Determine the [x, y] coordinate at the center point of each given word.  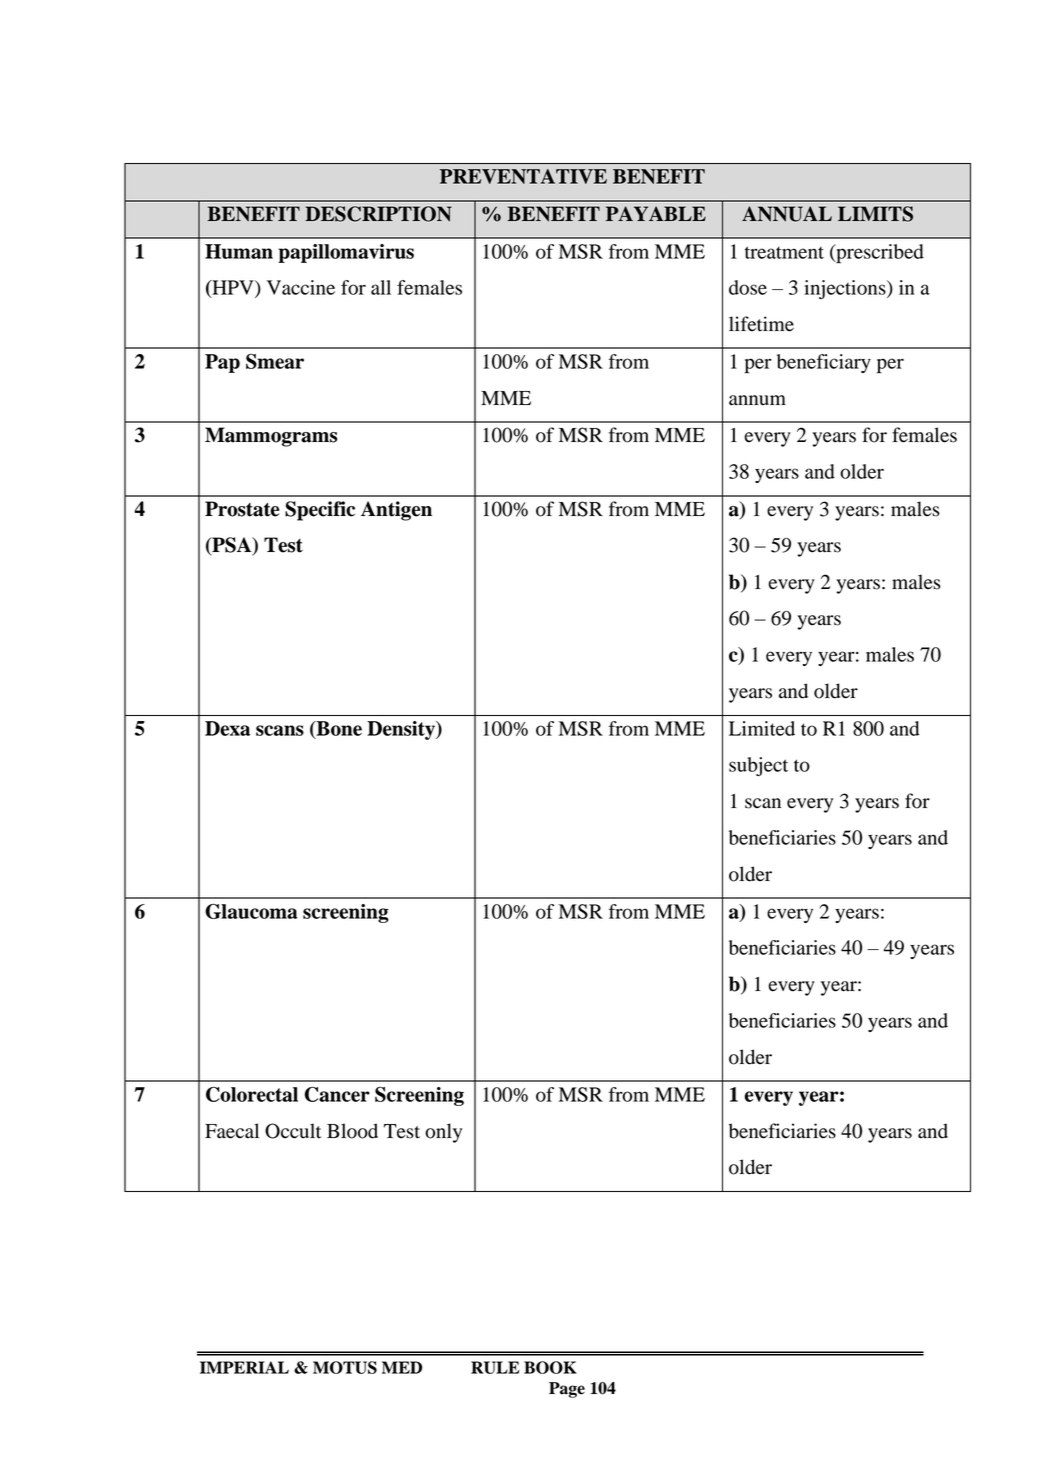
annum [757, 400]
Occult [293, 1131]
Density [402, 730]
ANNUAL [787, 214]
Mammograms [271, 437]
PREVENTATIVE [523, 176]
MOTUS [345, 1367]
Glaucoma [251, 911]
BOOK [550, 1367]
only [443, 1133]
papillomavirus [346, 253]
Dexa [227, 728]
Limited [762, 728]
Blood [352, 1131]
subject [758, 766]
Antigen [396, 511]
